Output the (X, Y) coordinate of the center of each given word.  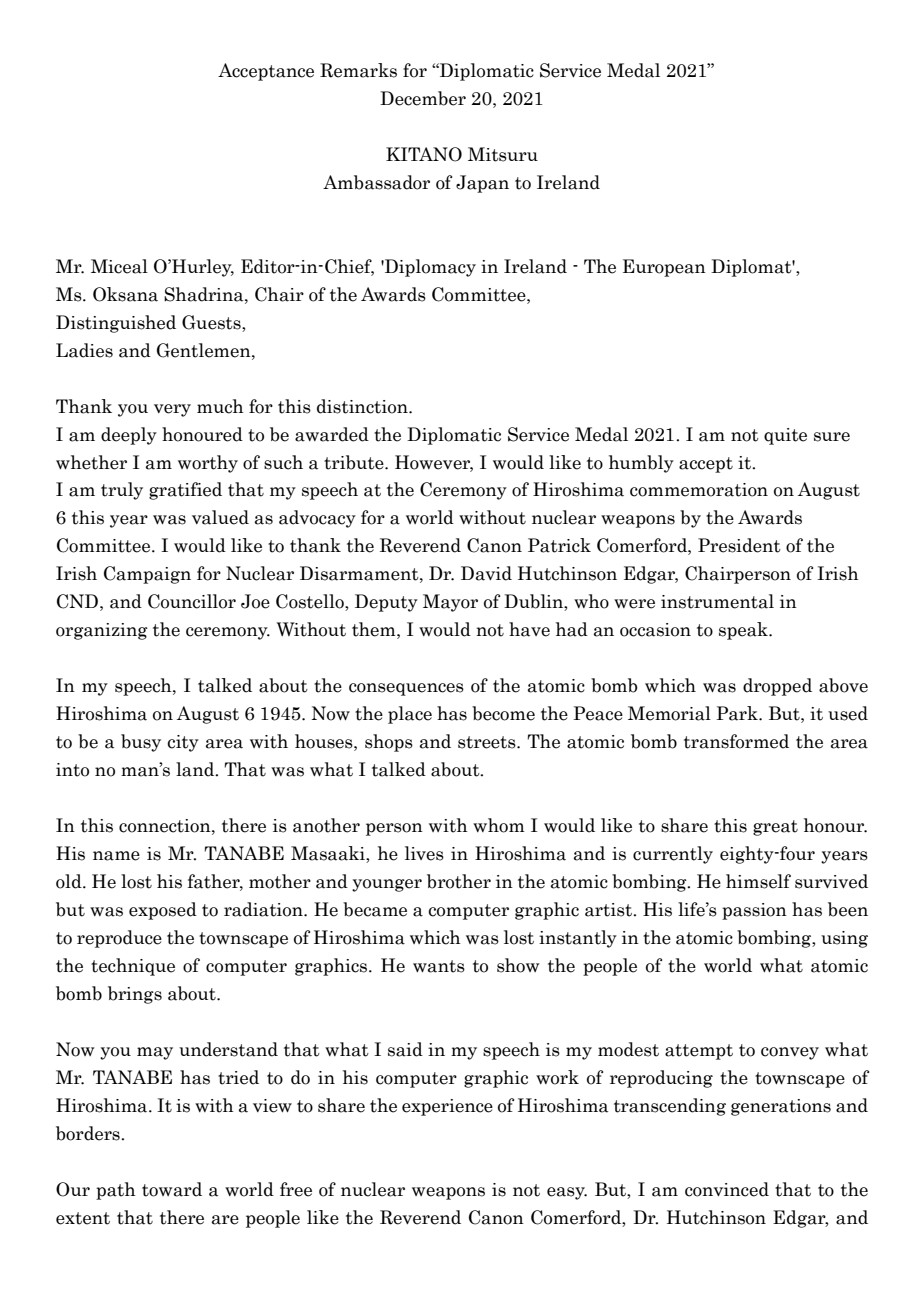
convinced (727, 1189)
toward (172, 1189)
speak (744, 631)
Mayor (450, 603)
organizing (102, 631)
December (423, 98)
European (664, 268)
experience (447, 1107)
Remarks (358, 70)
